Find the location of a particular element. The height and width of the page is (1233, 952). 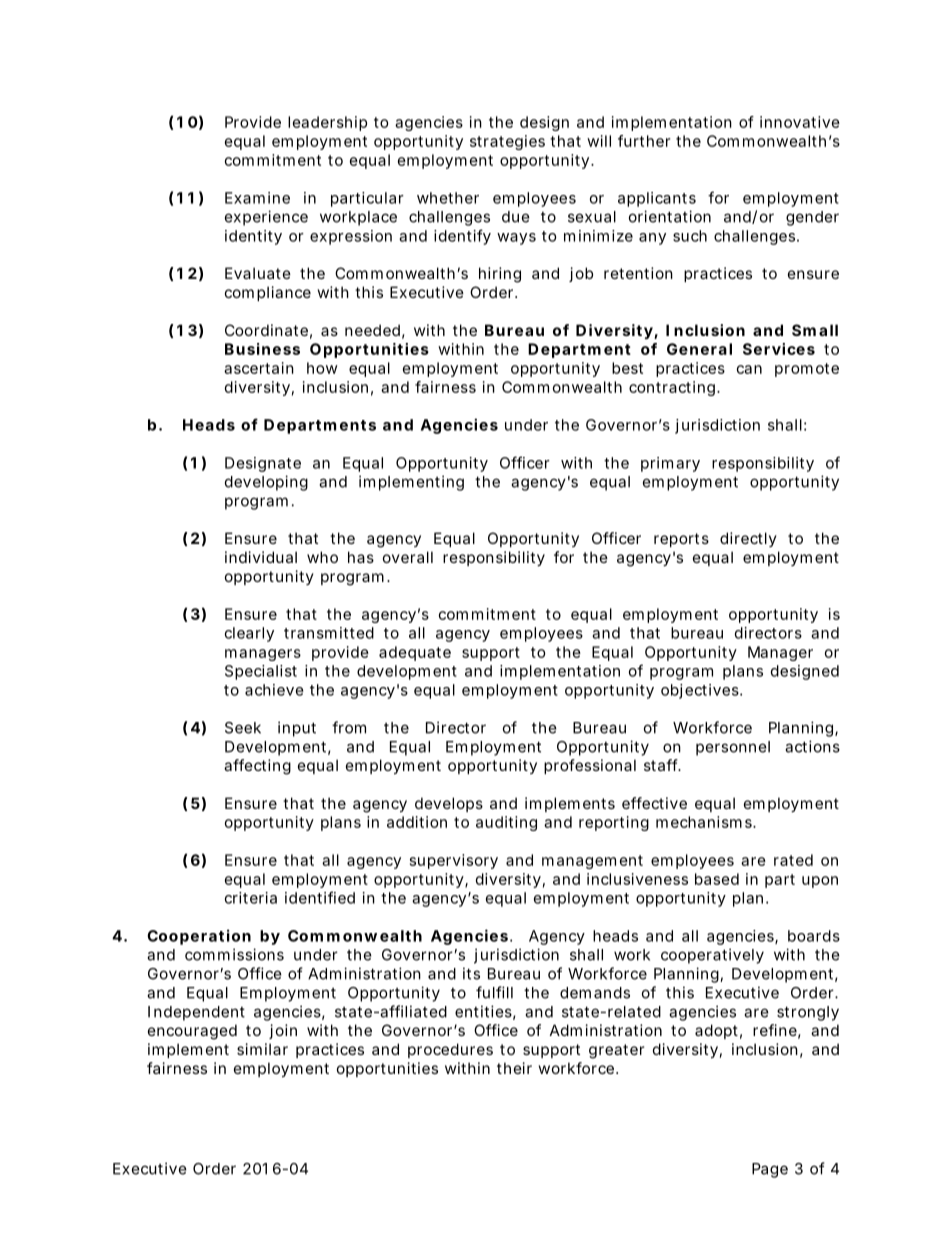

personnel is located at coordinates (733, 748).
